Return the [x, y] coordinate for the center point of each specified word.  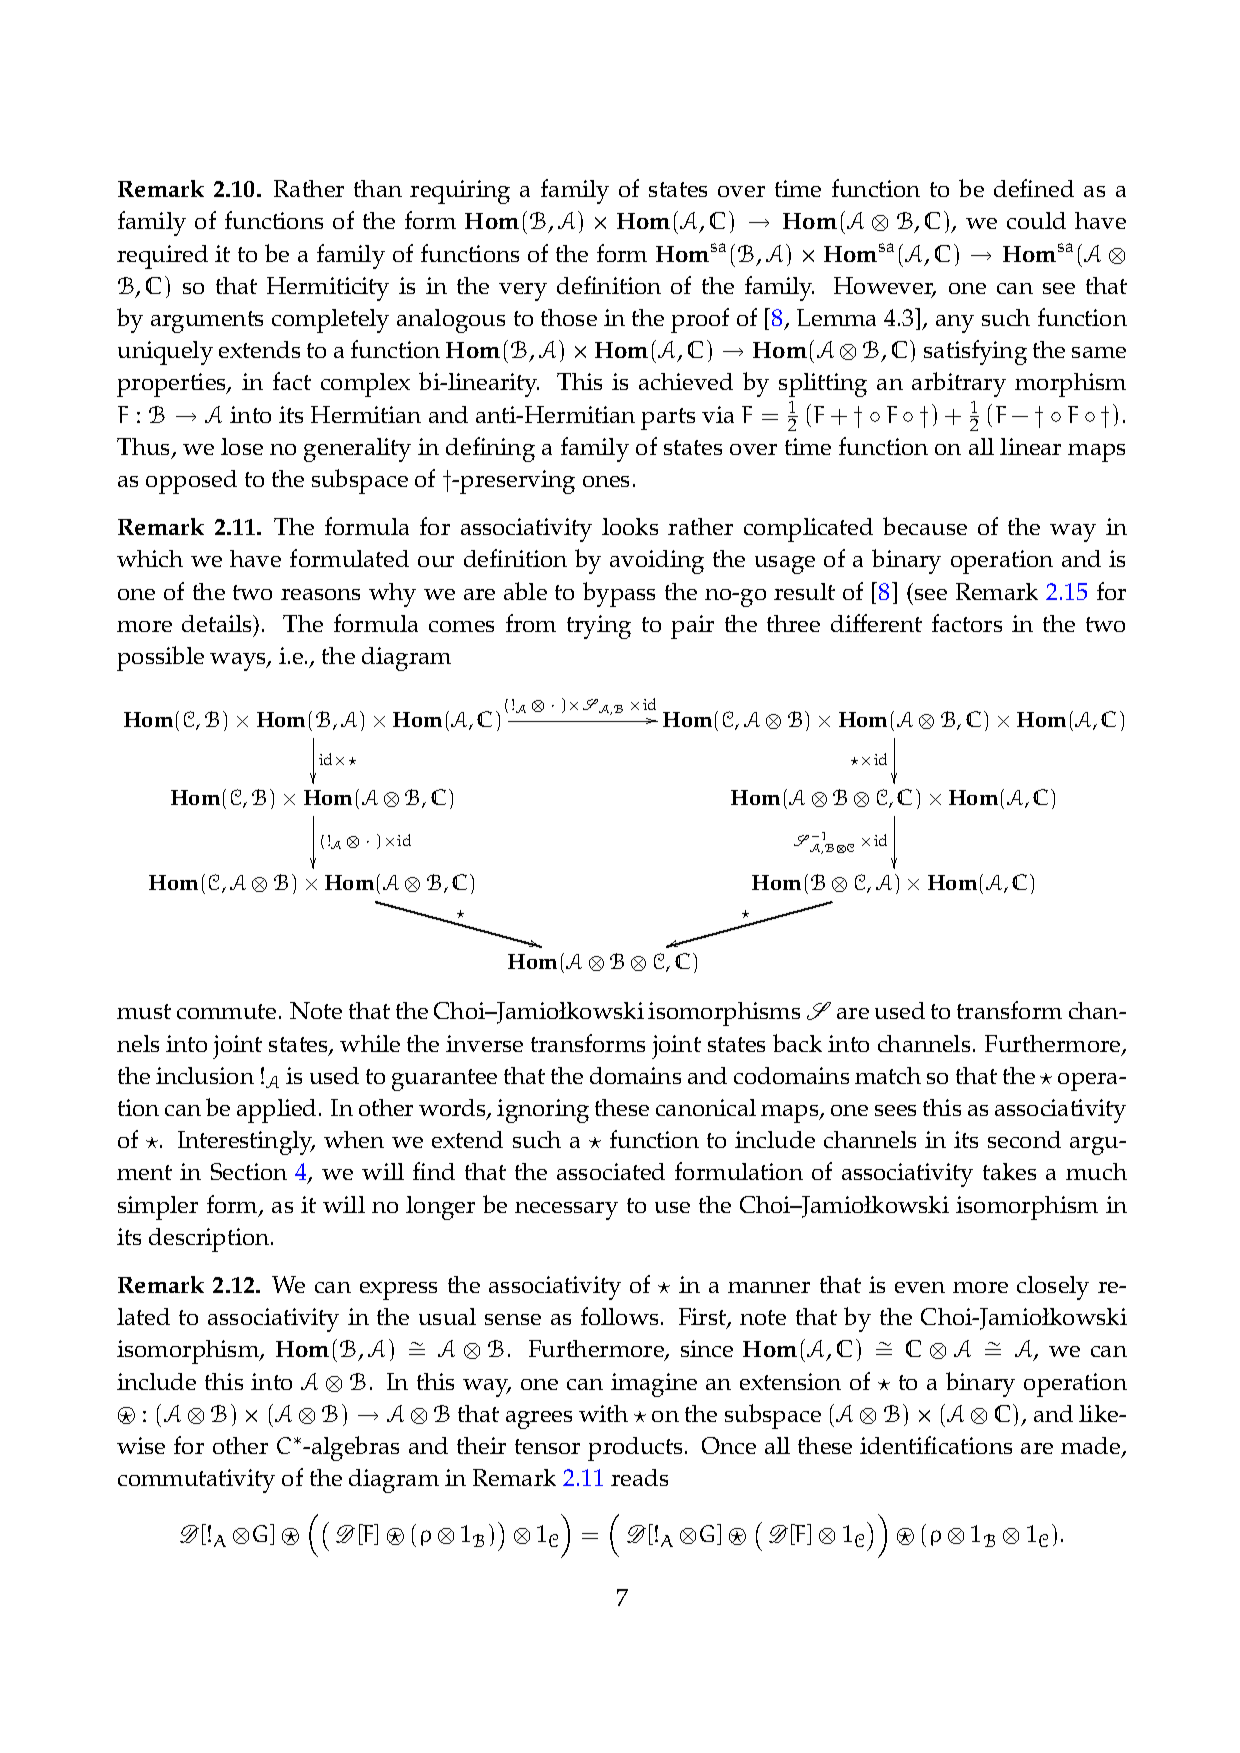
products [637, 1449]
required [162, 257]
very [523, 292]
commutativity [196, 1481]
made [1092, 1447]
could [1036, 220]
